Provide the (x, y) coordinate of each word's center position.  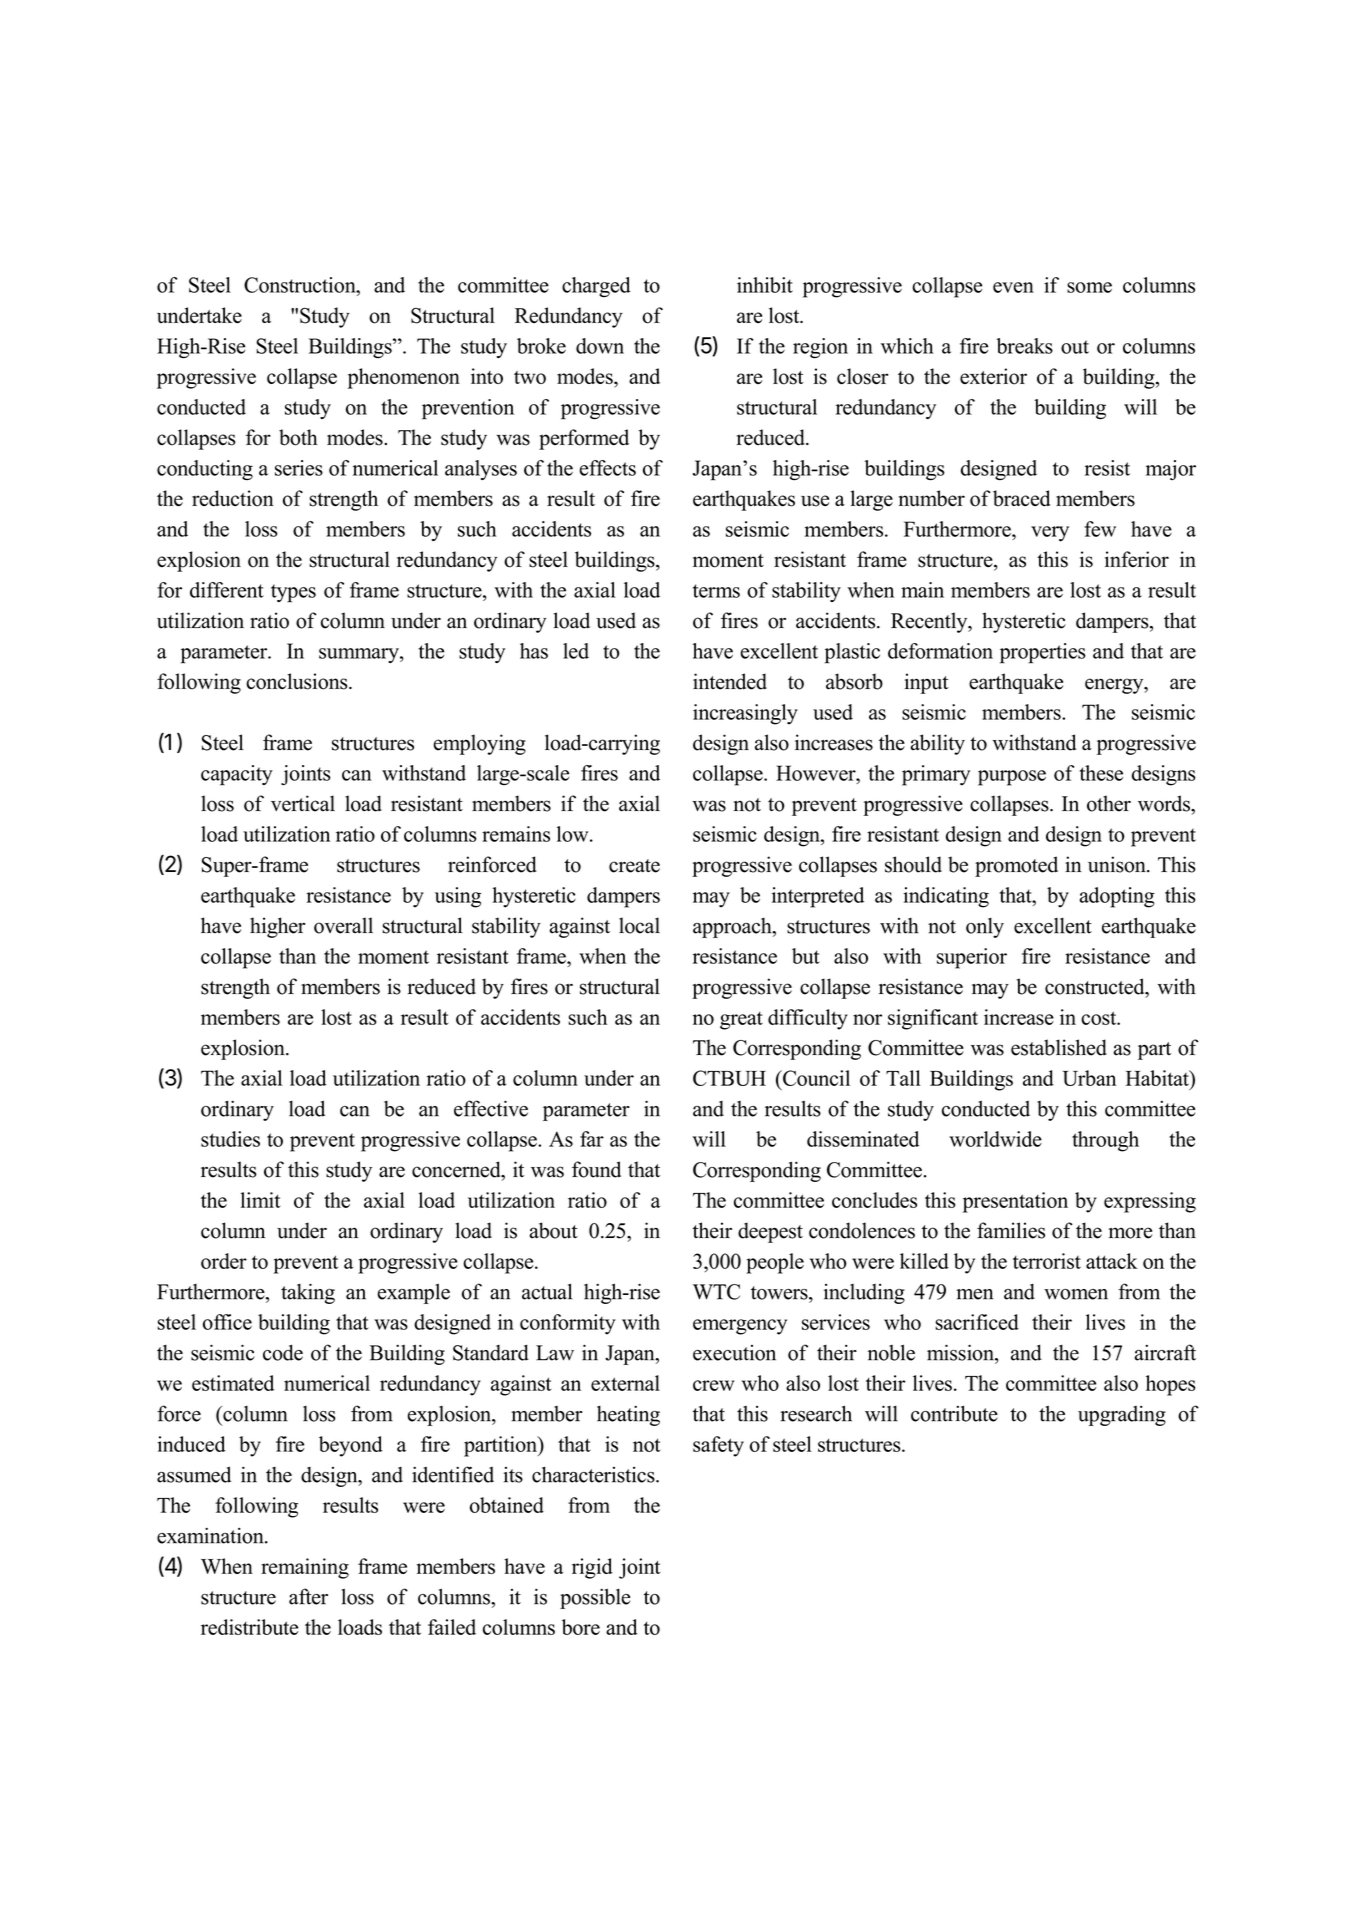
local (639, 925)
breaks (1025, 346)
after (308, 1596)
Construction (301, 285)
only (985, 928)
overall (343, 925)
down (600, 346)
